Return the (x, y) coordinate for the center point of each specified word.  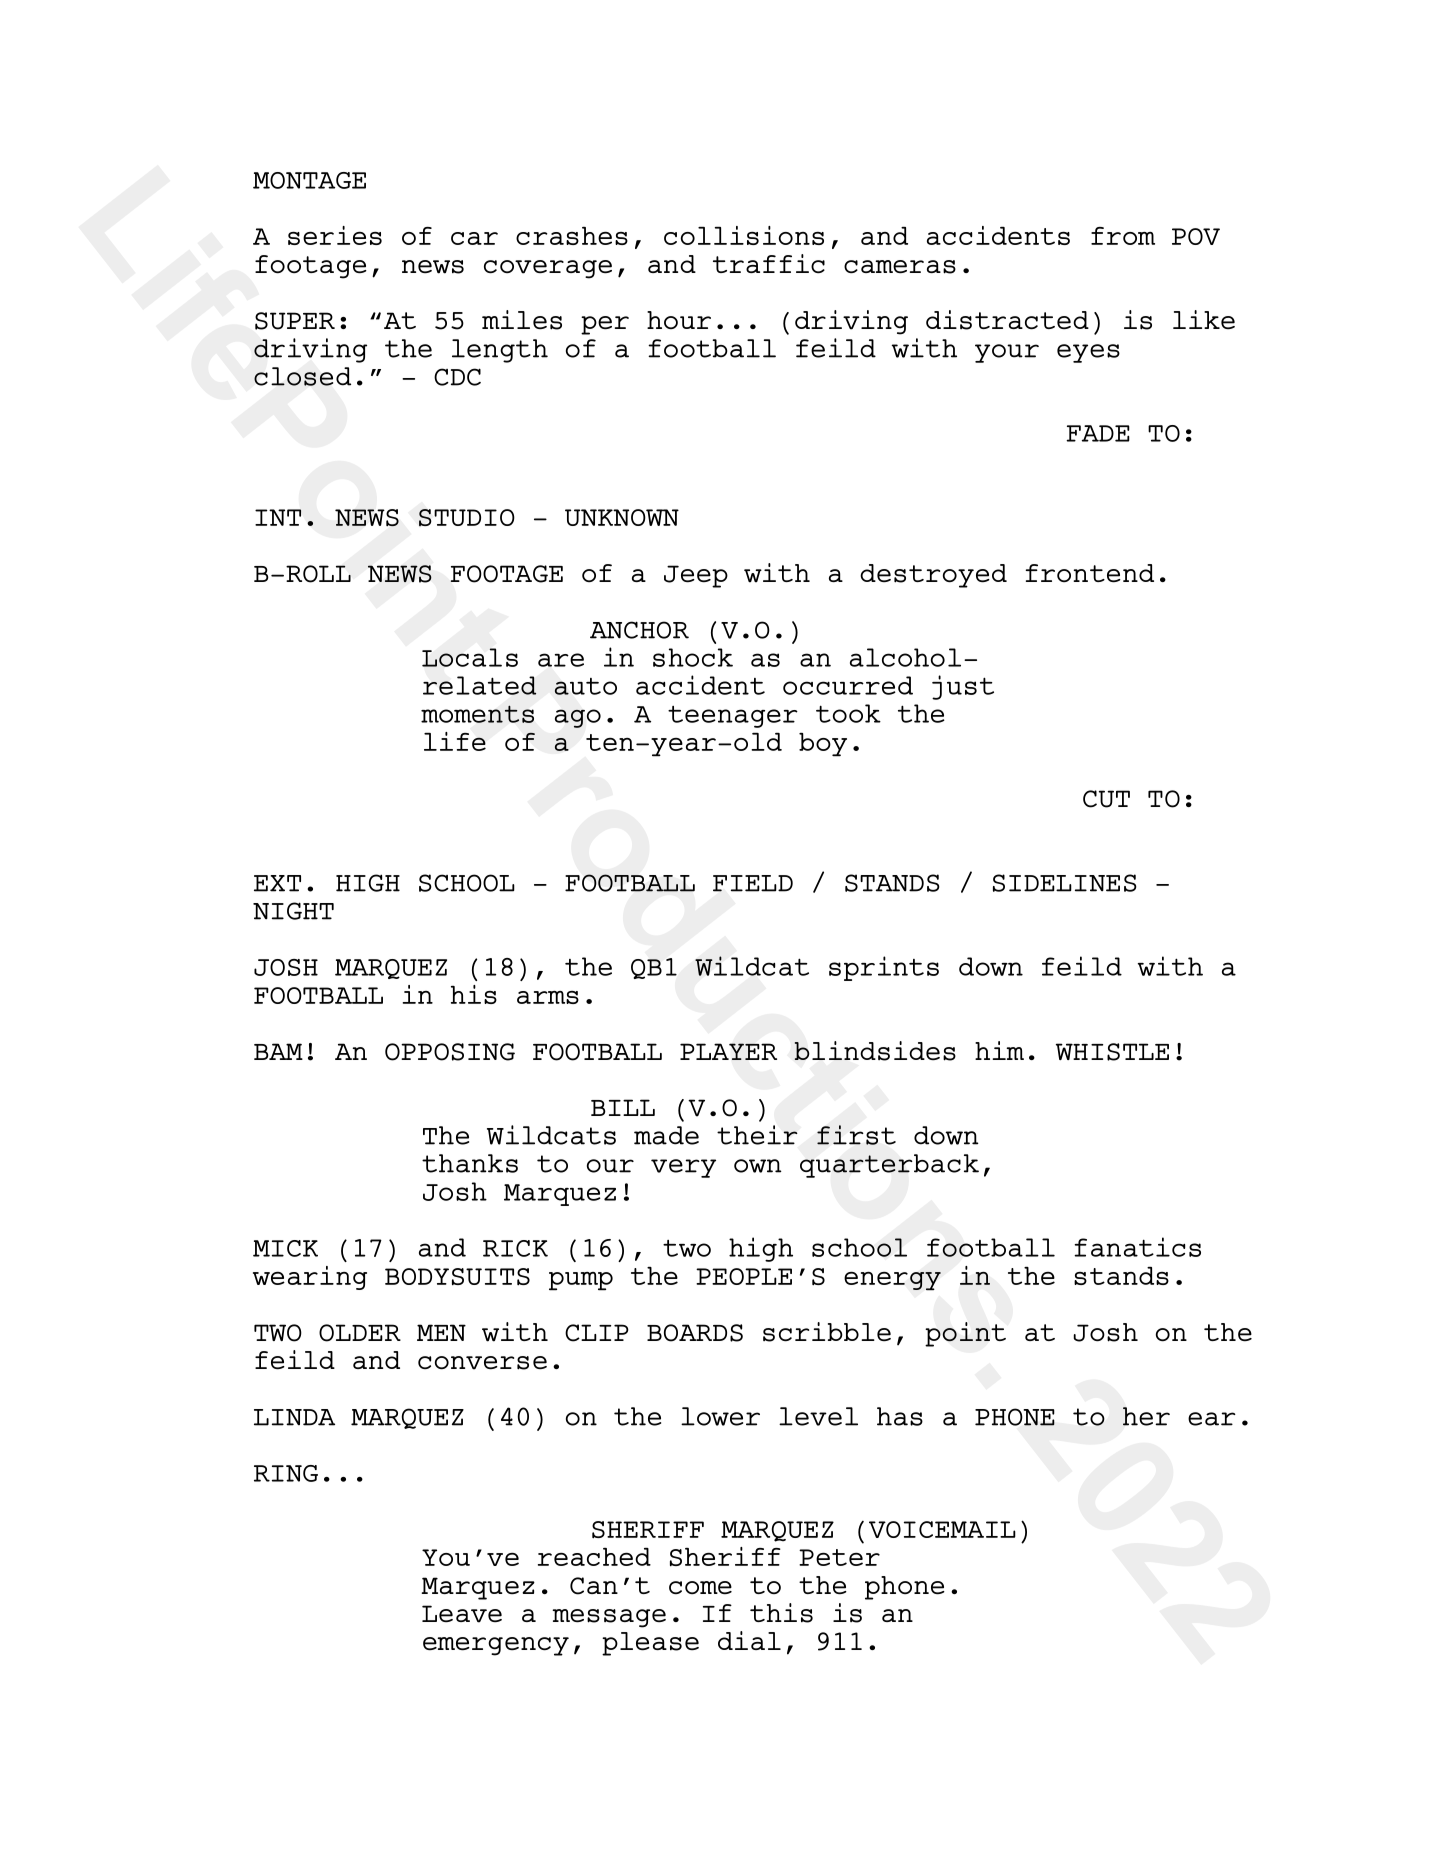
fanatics (1137, 1247)
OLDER (360, 1333)
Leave (462, 1614)
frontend (1090, 573)
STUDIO (467, 517)
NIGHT (293, 911)
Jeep (696, 576)
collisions (744, 235)
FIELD (753, 883)
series (335, 235)
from (1123, 236)
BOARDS (695, 1333)
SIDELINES (1065, 883)
